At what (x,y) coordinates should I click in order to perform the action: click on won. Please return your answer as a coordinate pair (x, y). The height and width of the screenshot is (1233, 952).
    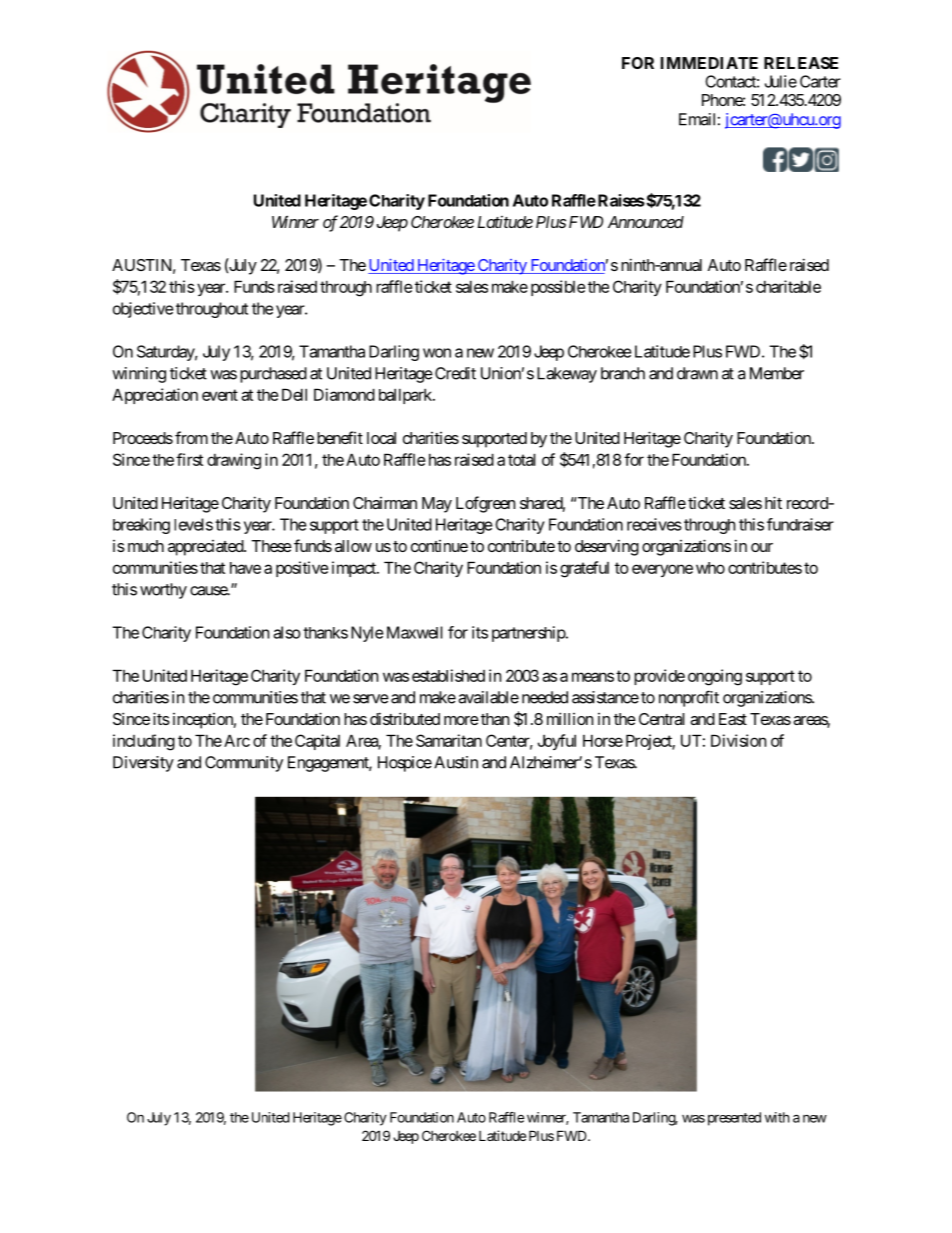
    Looking at the image, I should click on (437, 353).
